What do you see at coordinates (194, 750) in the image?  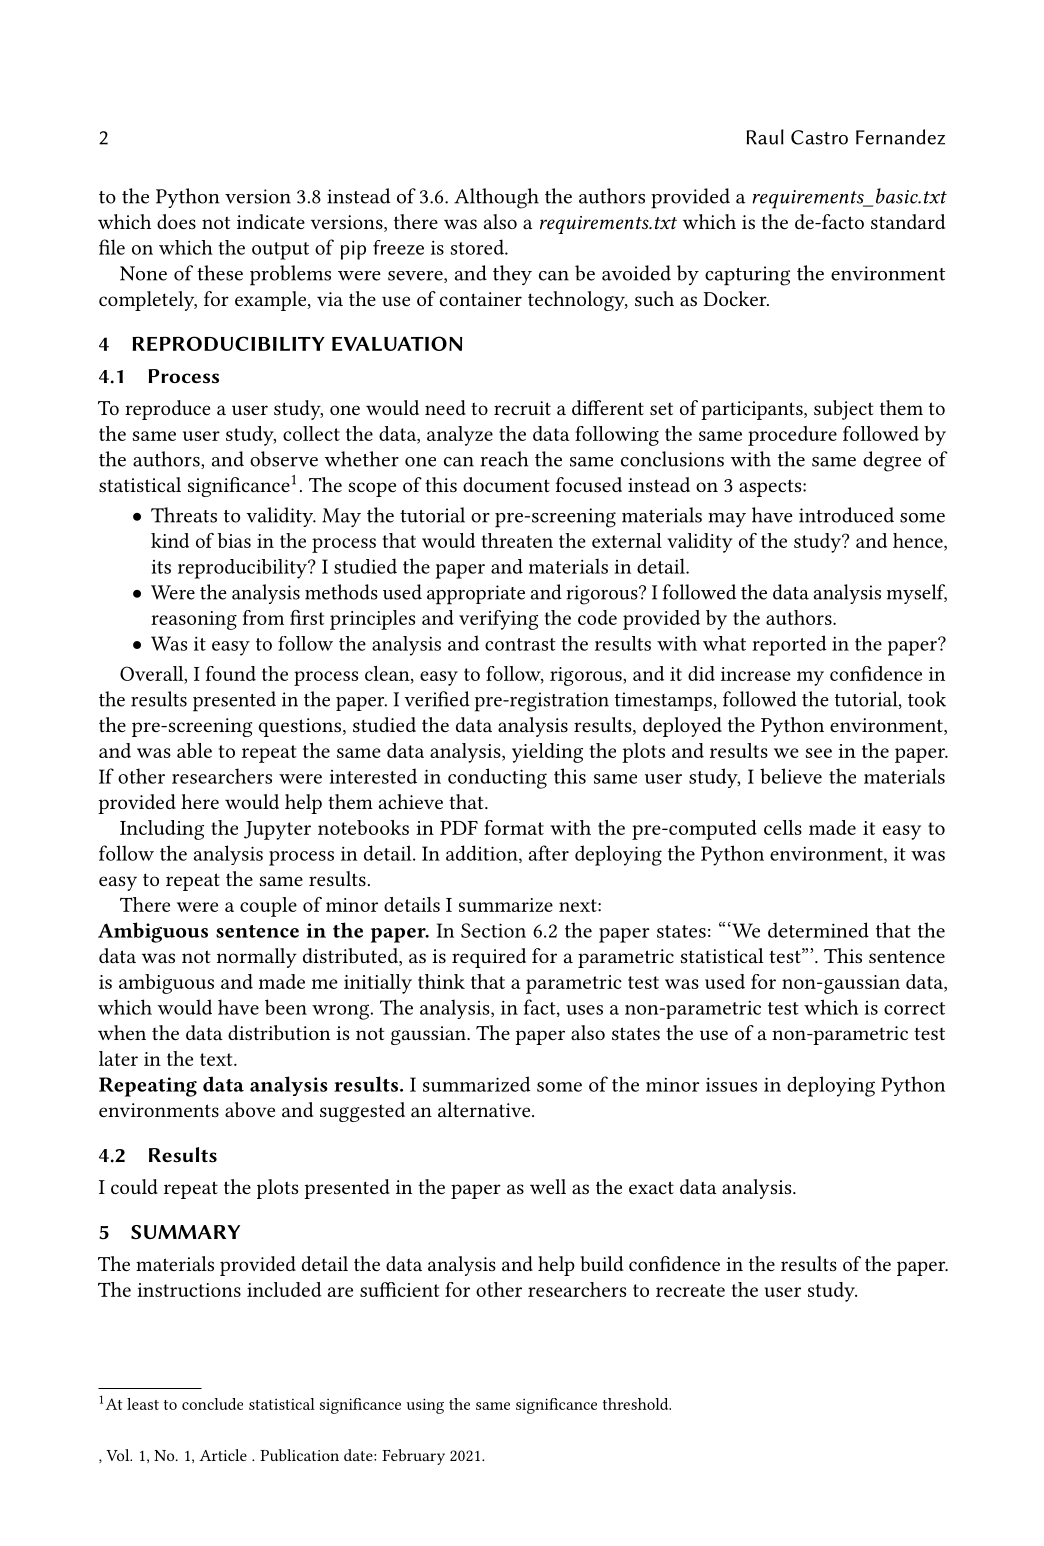 I see `able` at bounding box center [194, 750].
